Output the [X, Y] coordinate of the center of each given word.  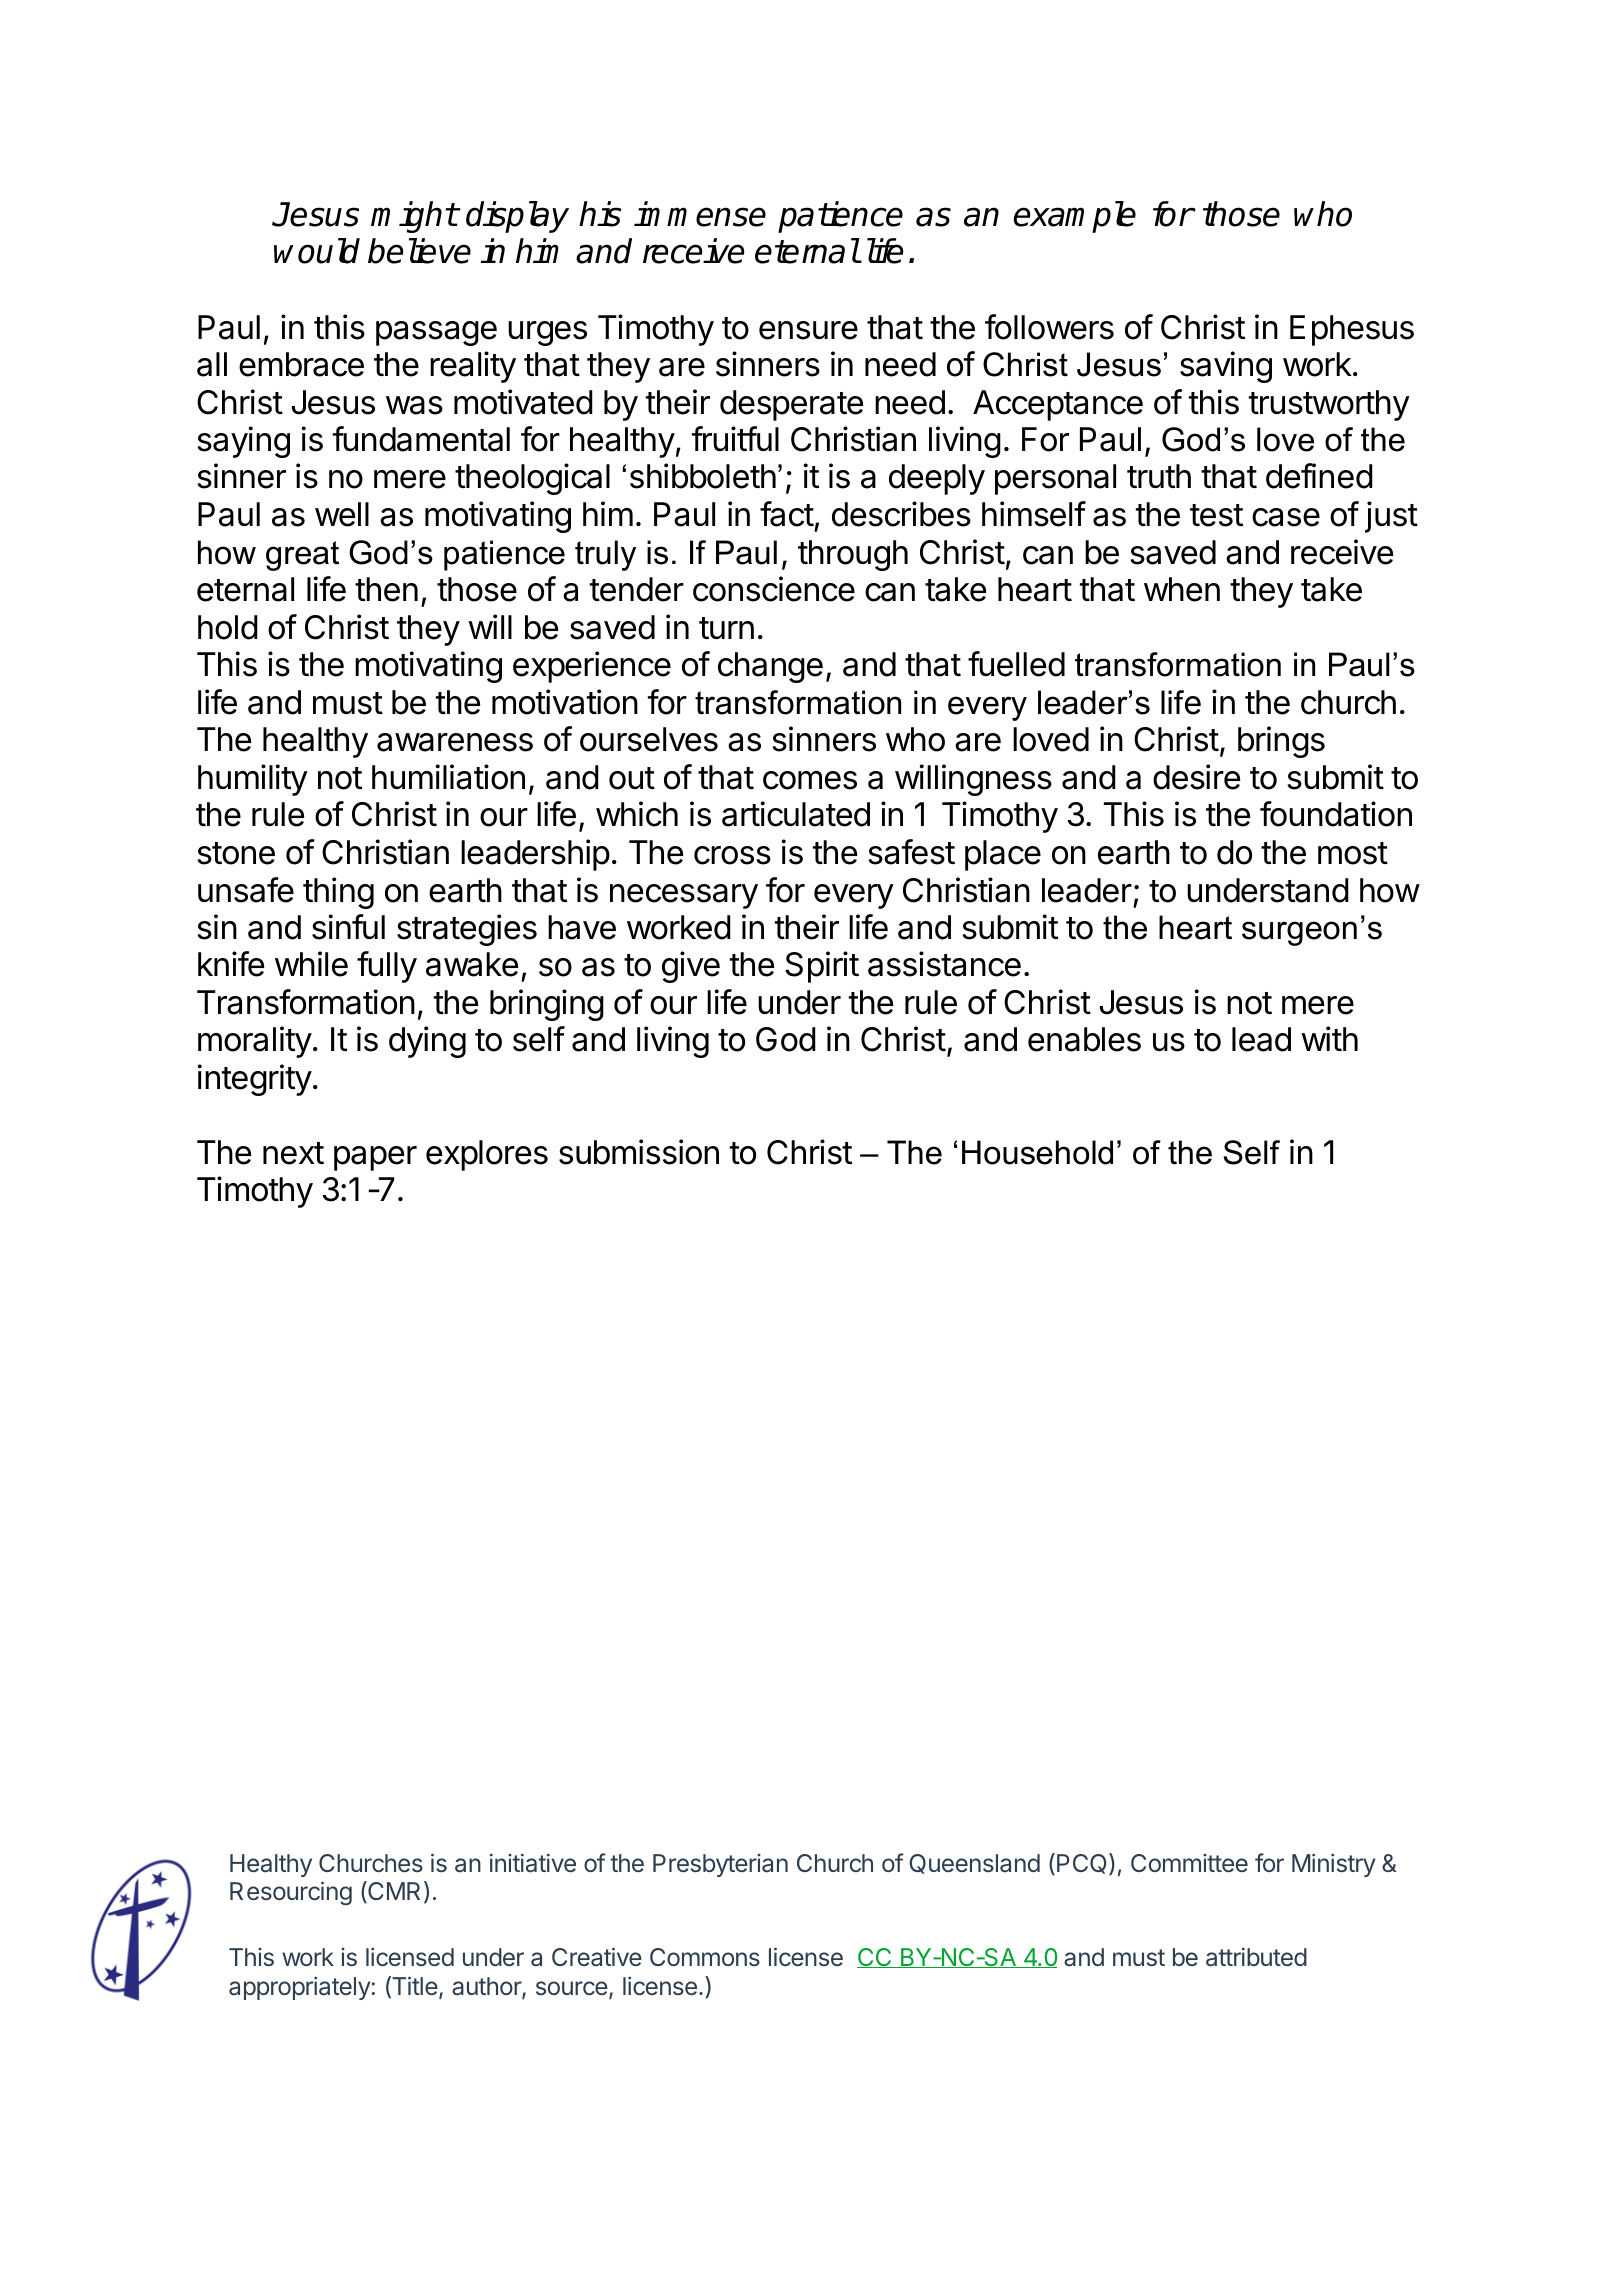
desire [1196, 777]
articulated [796, 814]
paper [375, 1158]
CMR [393, 1892]
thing [338, 893]
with [1329, 1038]
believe [419, 251]
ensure [808, 330]
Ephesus [1352, 330]
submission [639, 1152]
